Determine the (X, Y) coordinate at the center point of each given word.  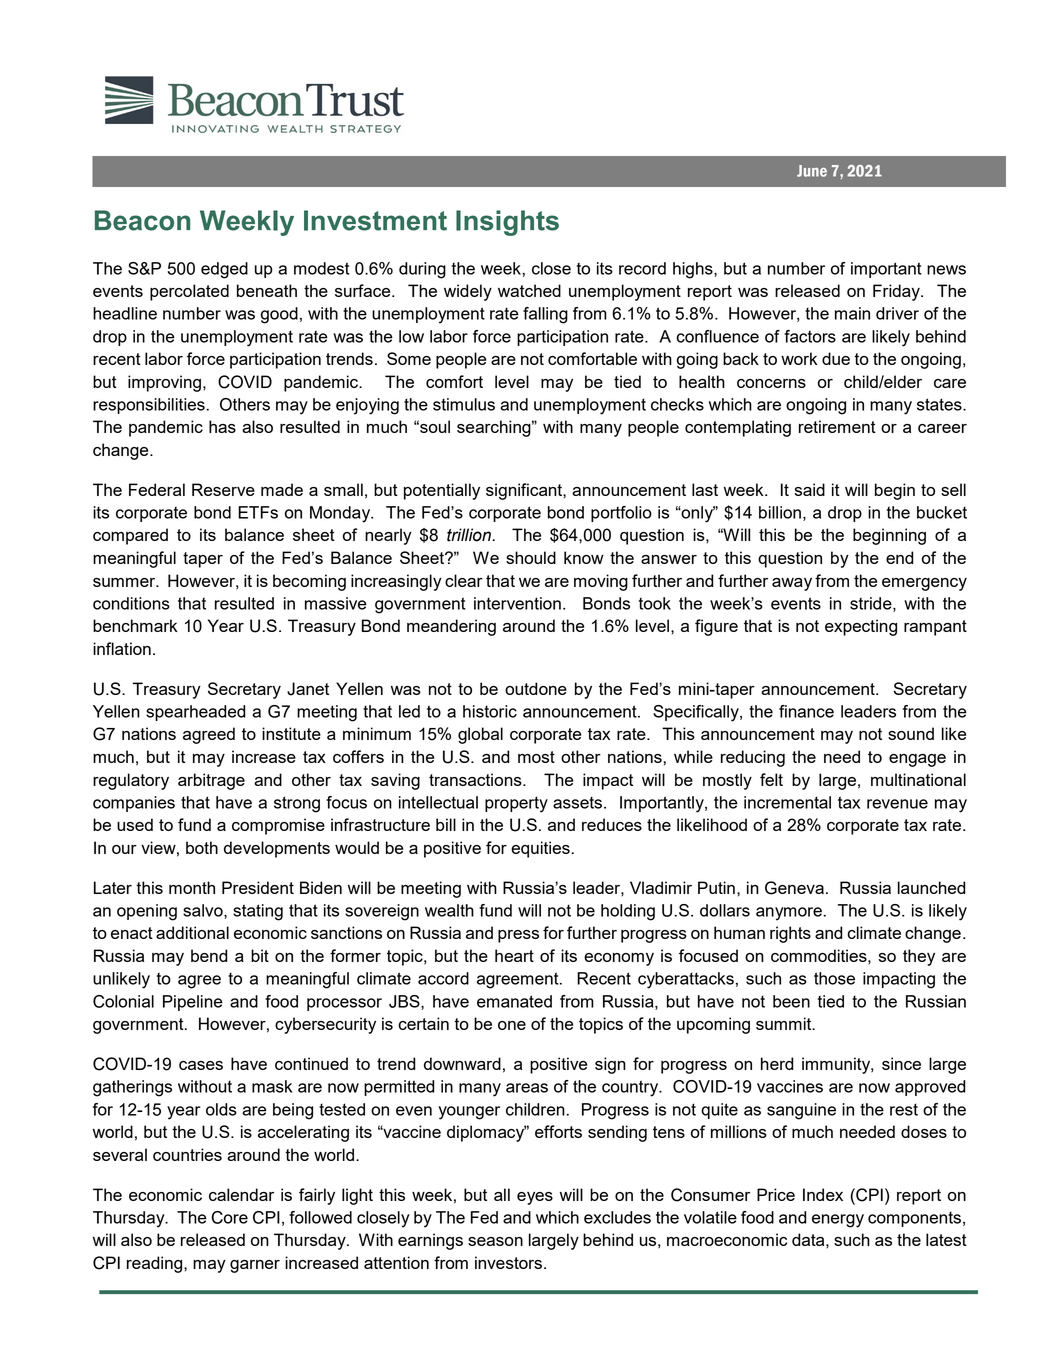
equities (540, 849)
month (192, 887)
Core (229, 1217)
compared (130, 536)
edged (224, 270)
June (812, 171)
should (531, 557)
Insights (507, 223)
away (792, 584)
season (495, 1241)
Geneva (794, 888)
